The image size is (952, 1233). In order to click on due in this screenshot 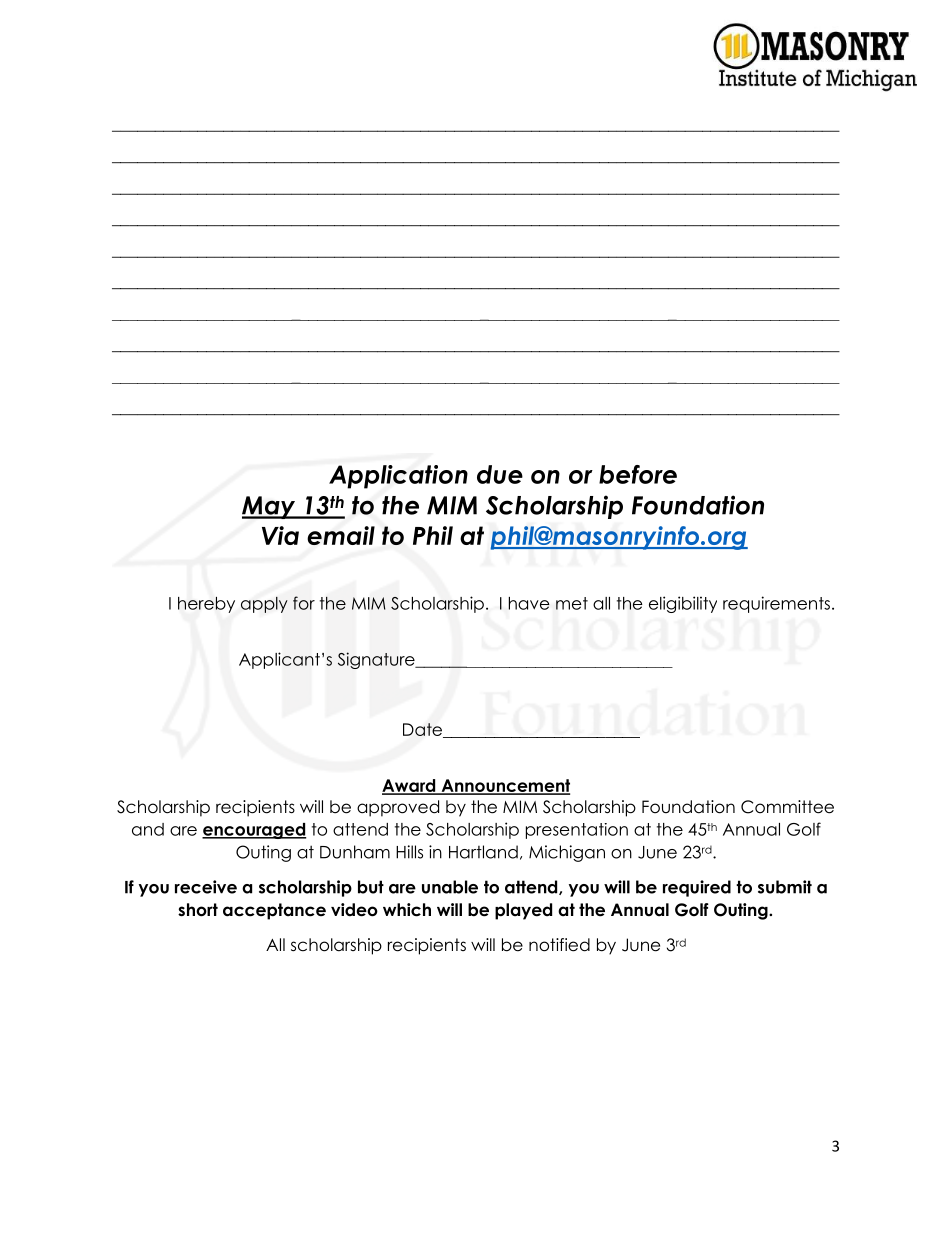, I will do `click(500, 474)`.
